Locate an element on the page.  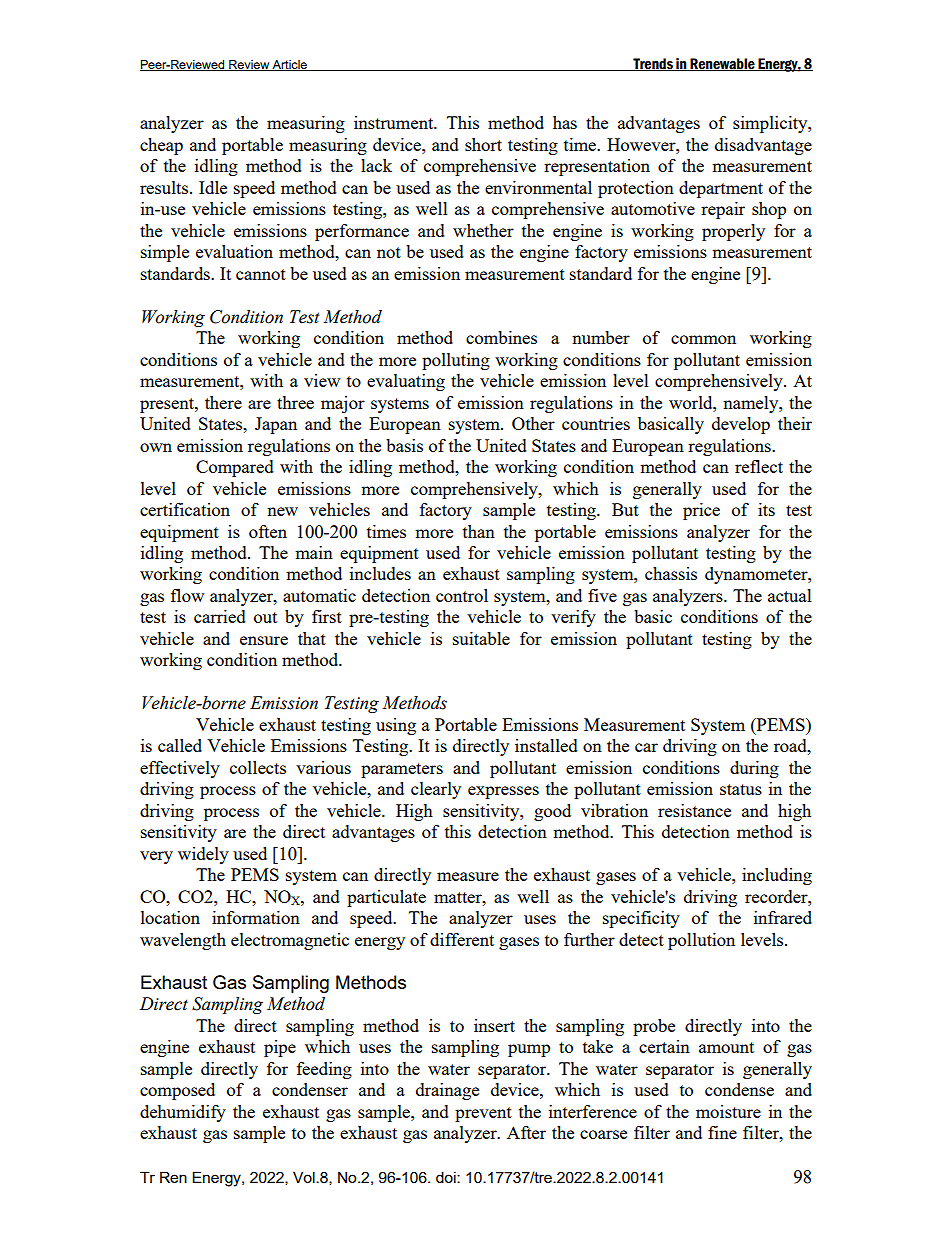
Renewable is located at coordinates (722, 64).
